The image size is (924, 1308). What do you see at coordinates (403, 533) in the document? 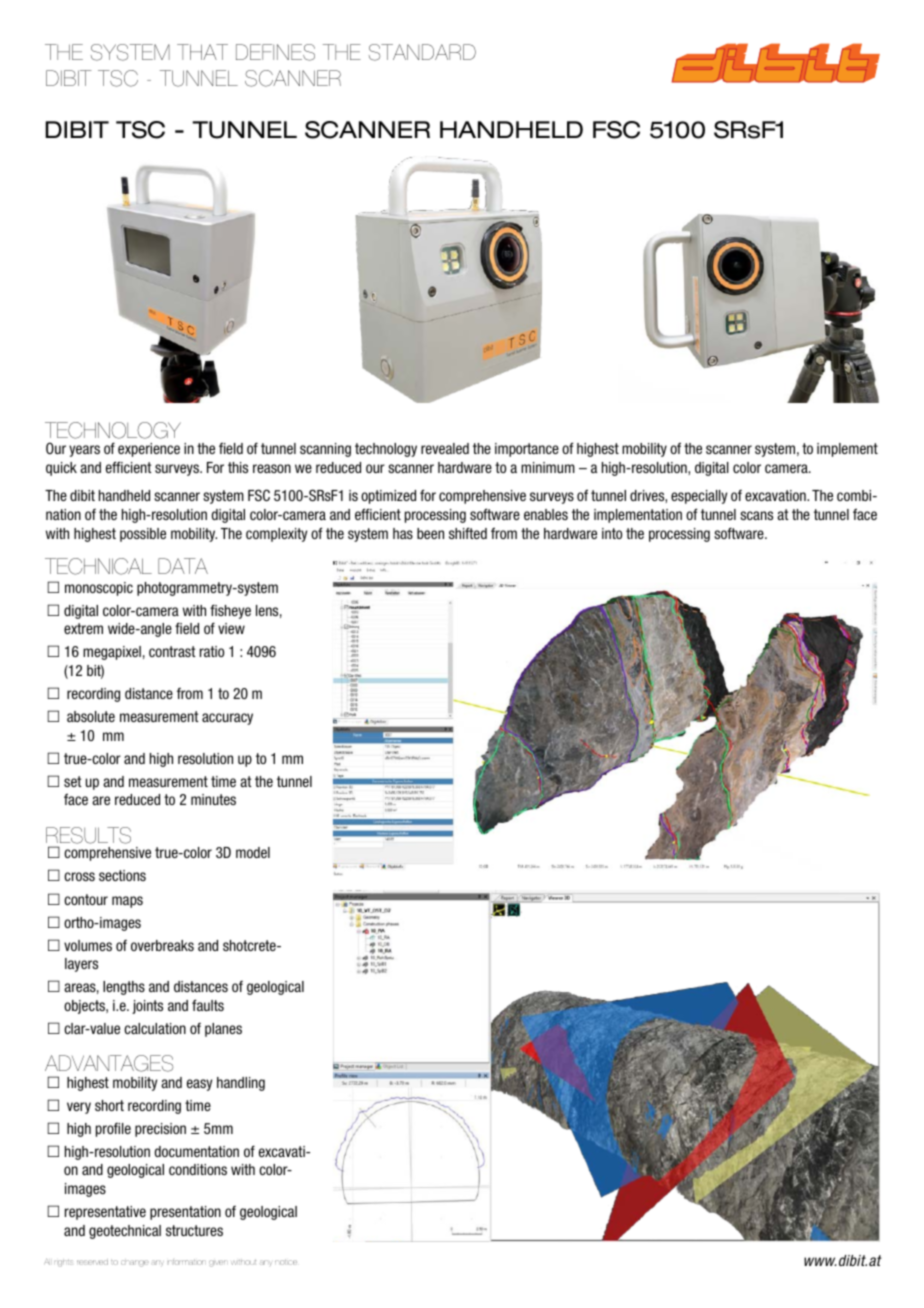
I see `has` at bounding box center [403, 533].
